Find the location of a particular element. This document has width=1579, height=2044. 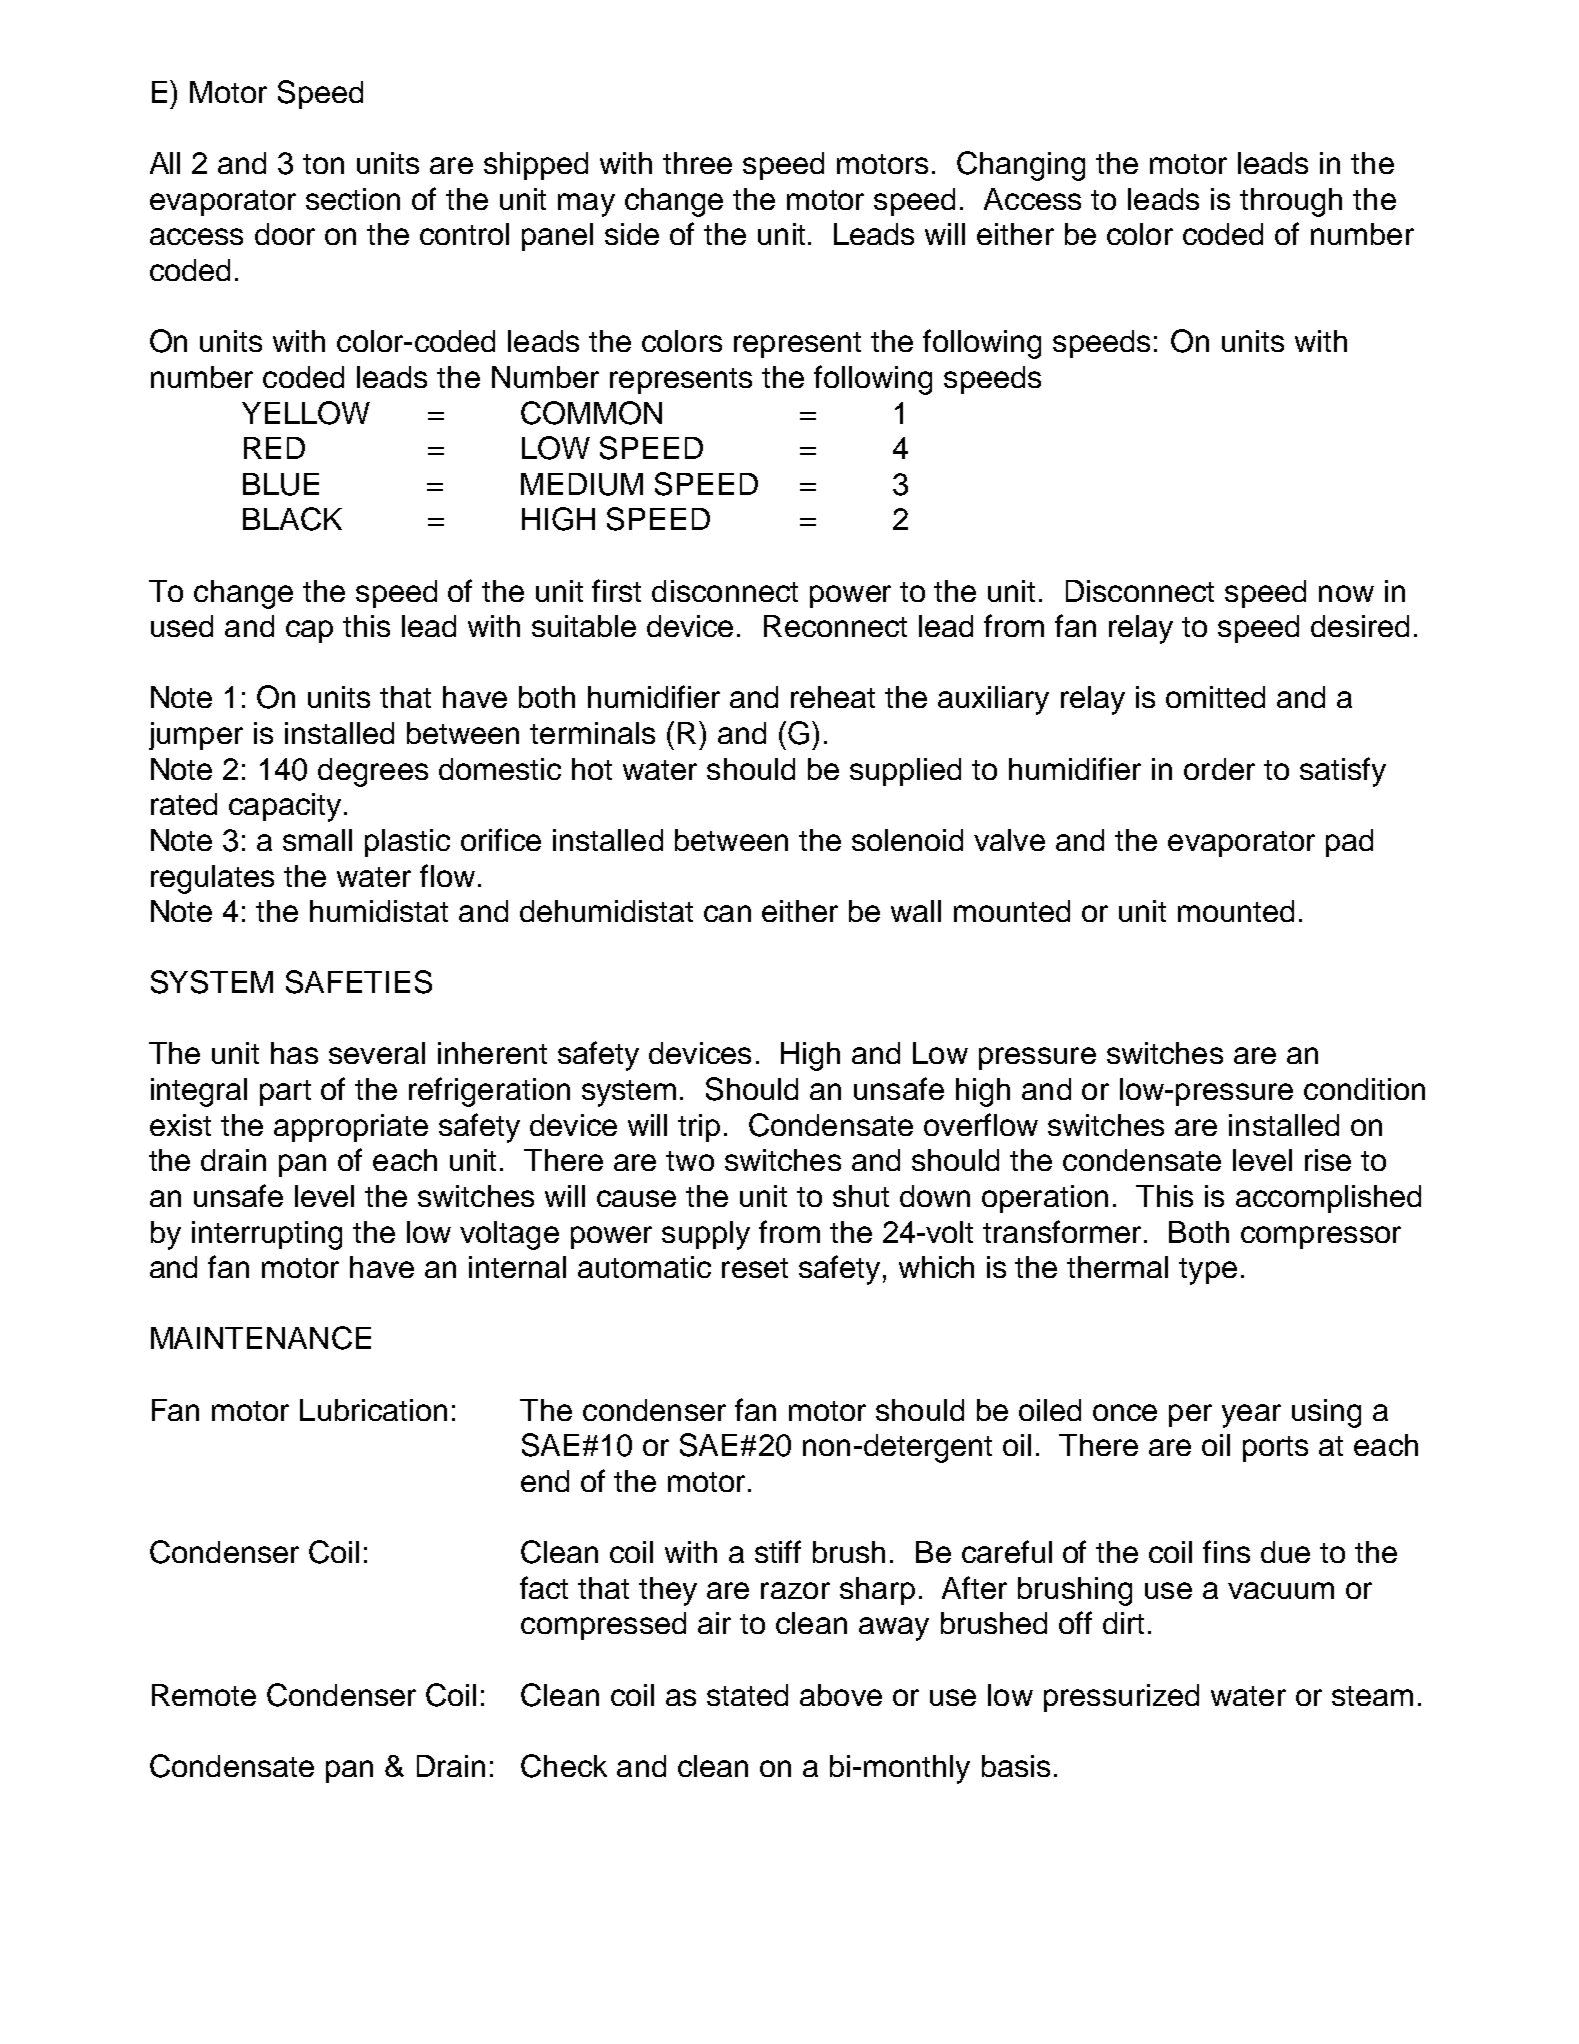

Remote is located at coordinates (204, 1695).
